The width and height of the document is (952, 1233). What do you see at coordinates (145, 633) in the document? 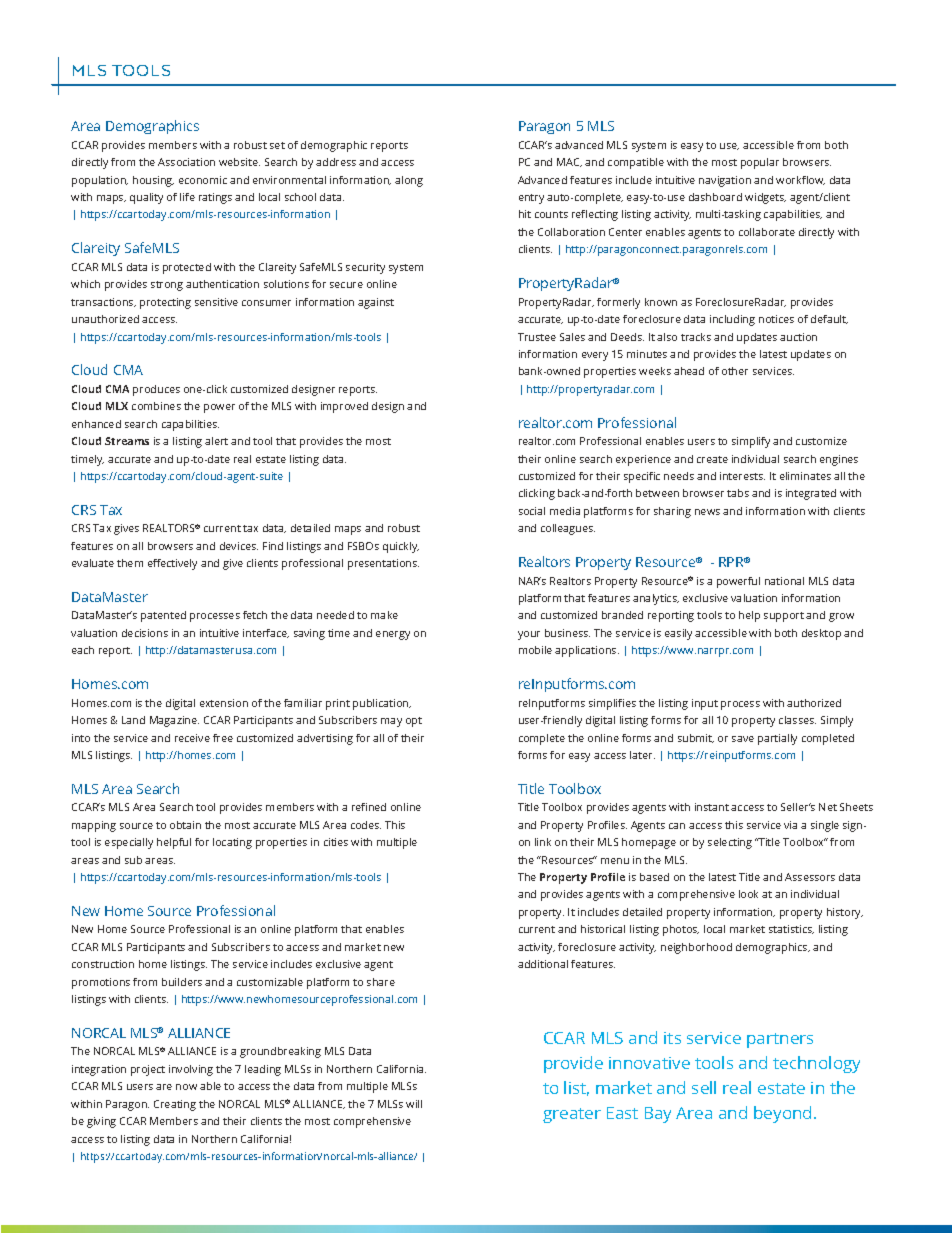
I see `decisions` at bounding box center [145, 633].
